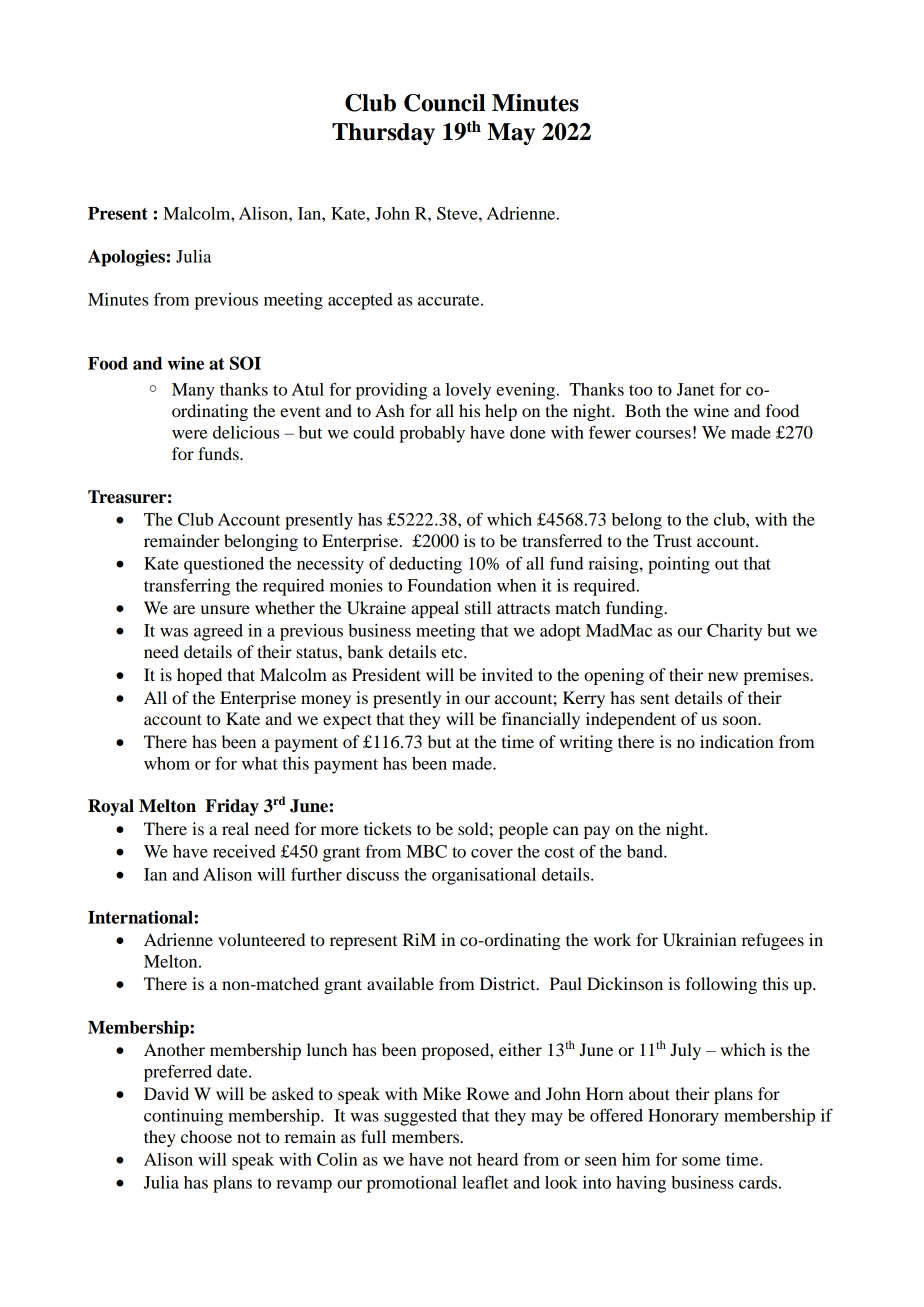 The image size is (924, 1307). Describe the element at coordinates (206, 1136) in the page. I see `choose` at that location.
